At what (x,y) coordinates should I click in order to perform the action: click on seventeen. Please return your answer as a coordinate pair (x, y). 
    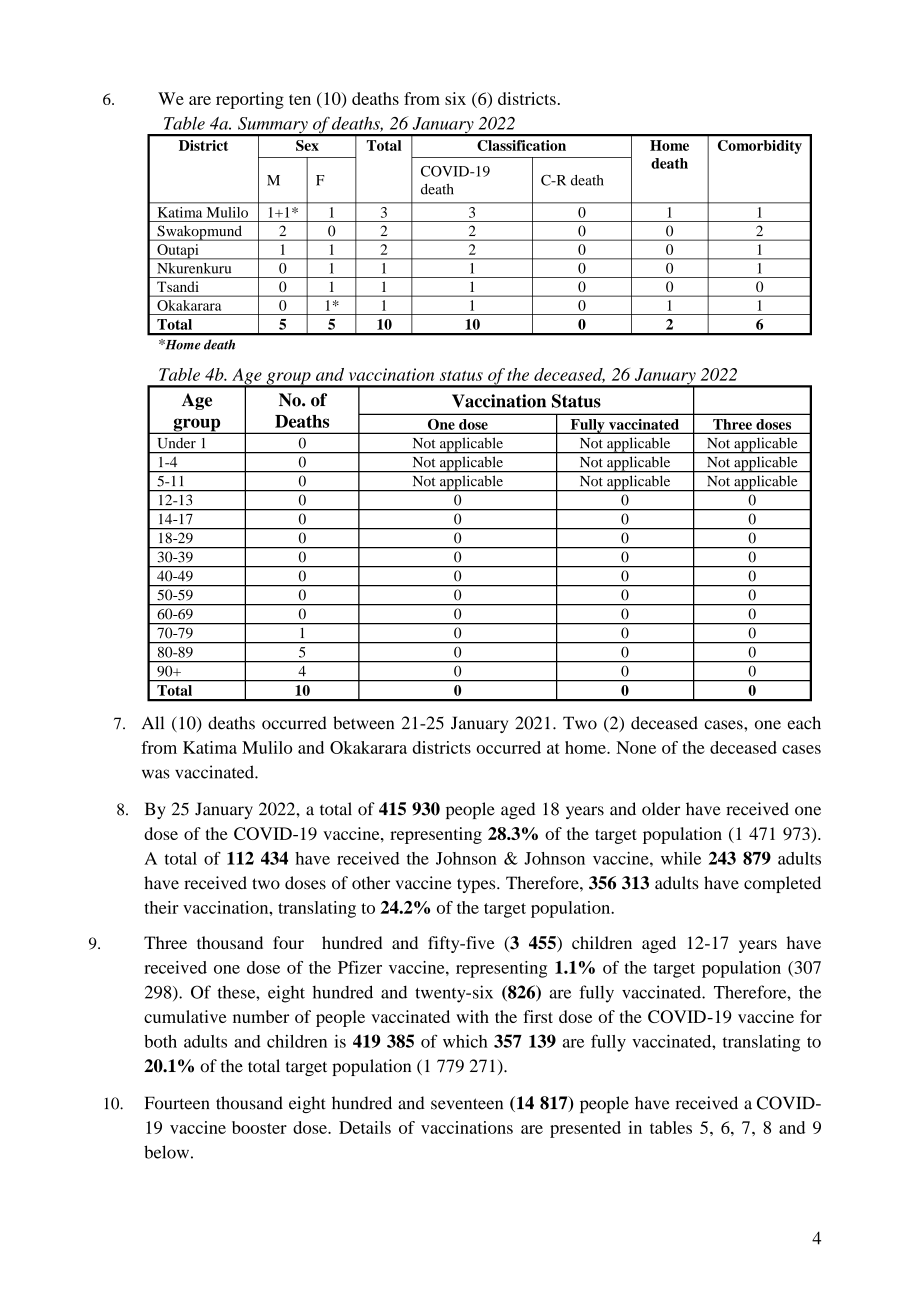
    Looking at the image, I should click on (467, 1104).
